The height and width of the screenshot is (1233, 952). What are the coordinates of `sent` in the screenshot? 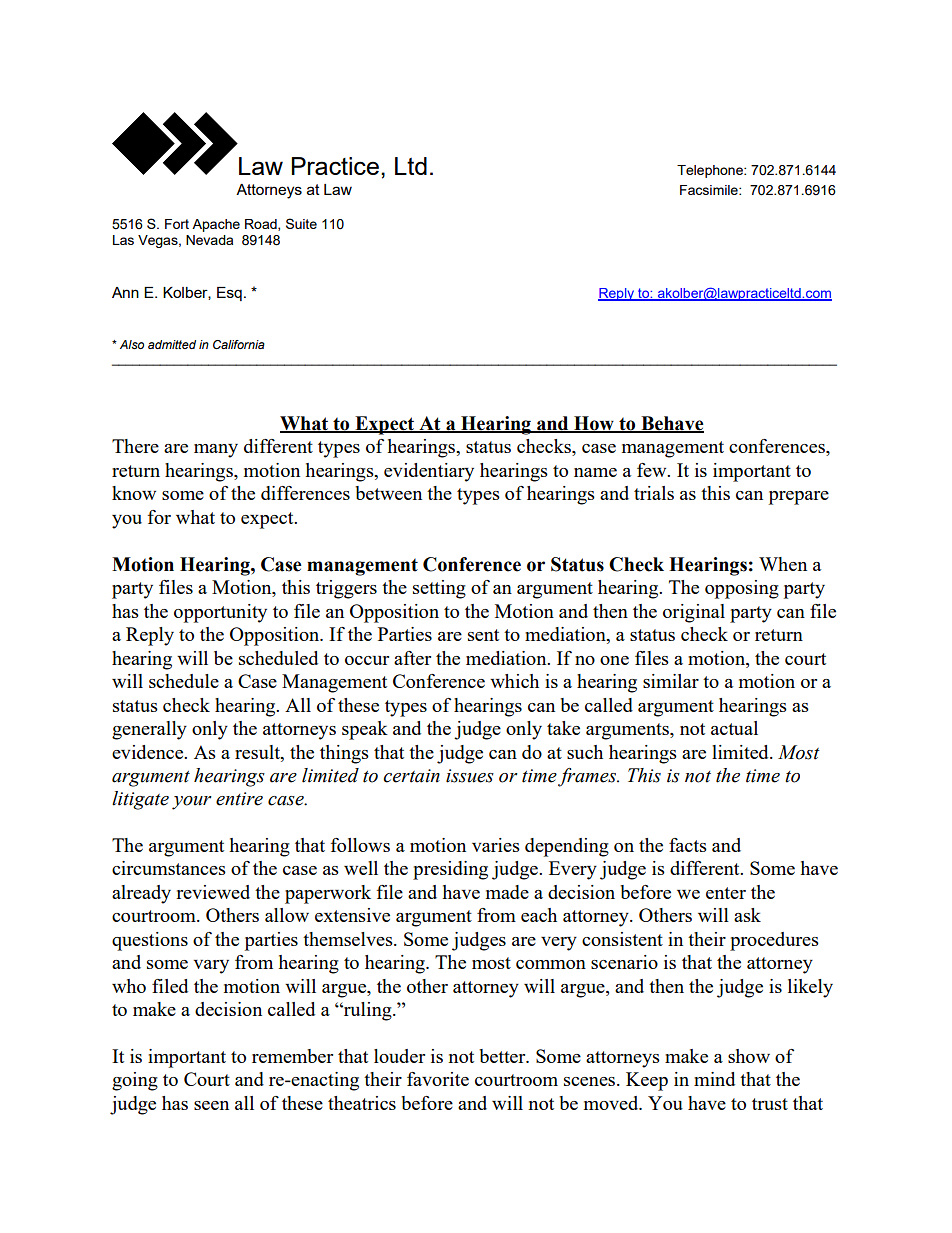 It's located at (483, 635).
